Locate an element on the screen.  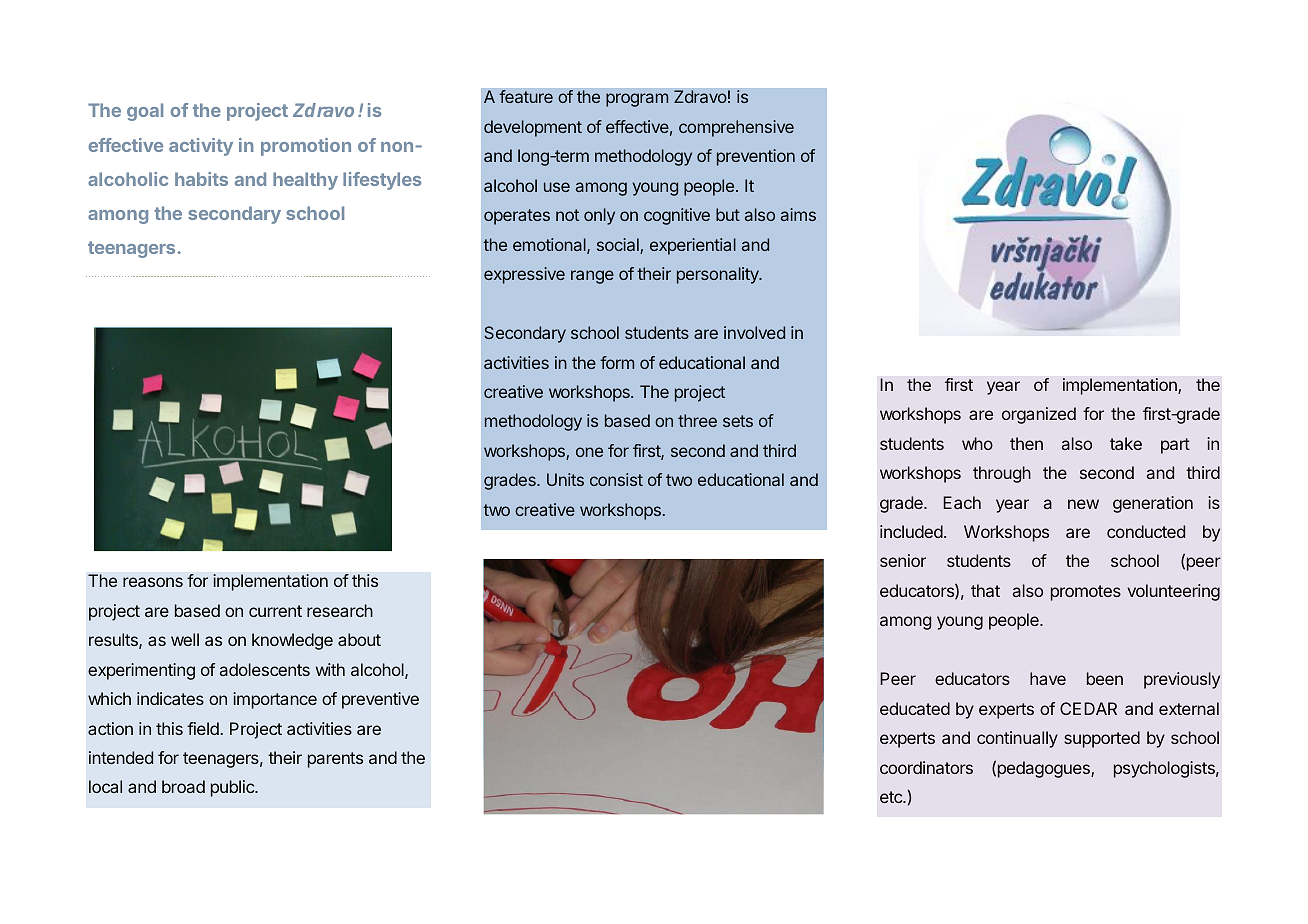
organized is located at coordinates (1039, 415).
